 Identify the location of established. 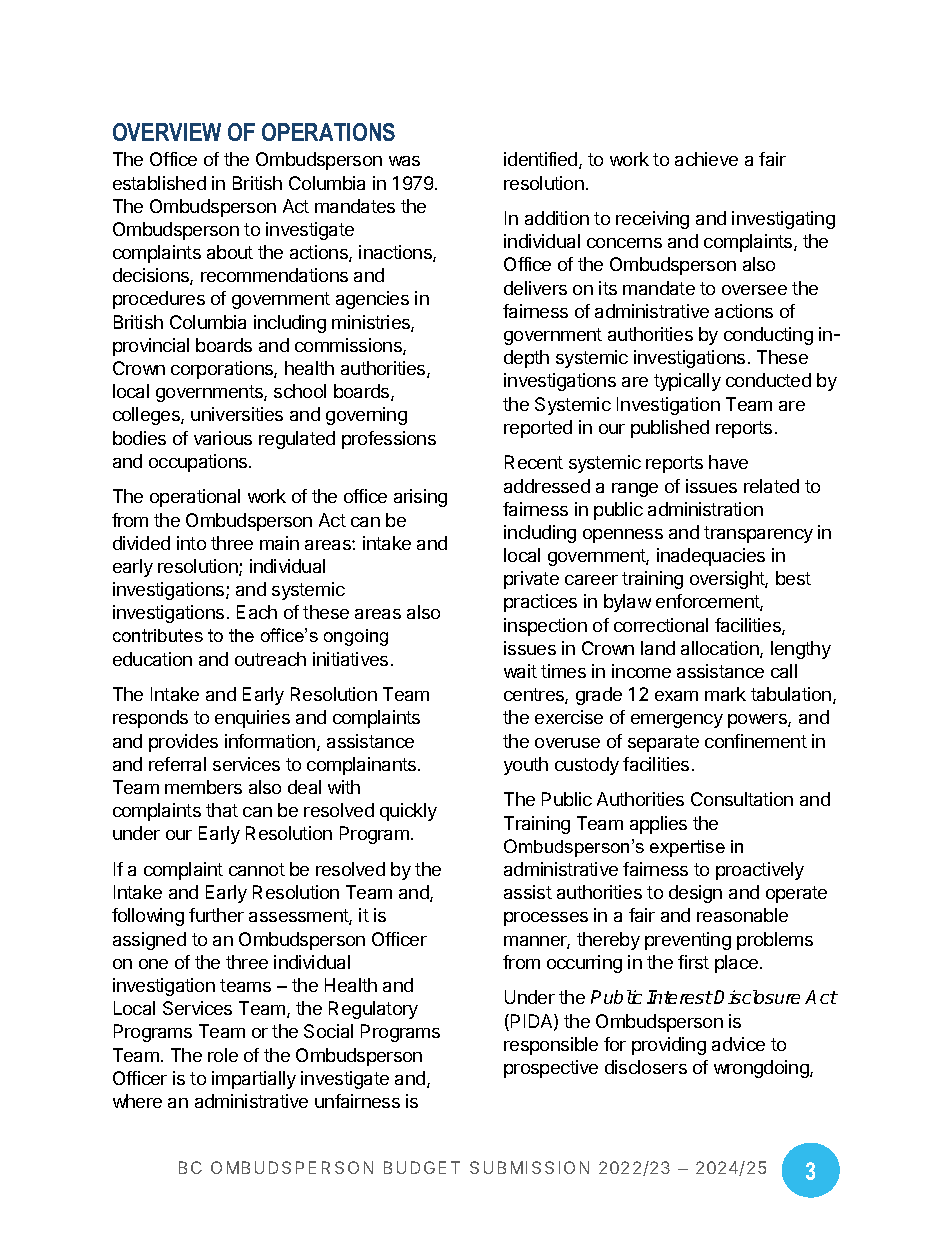
(159, 183).
